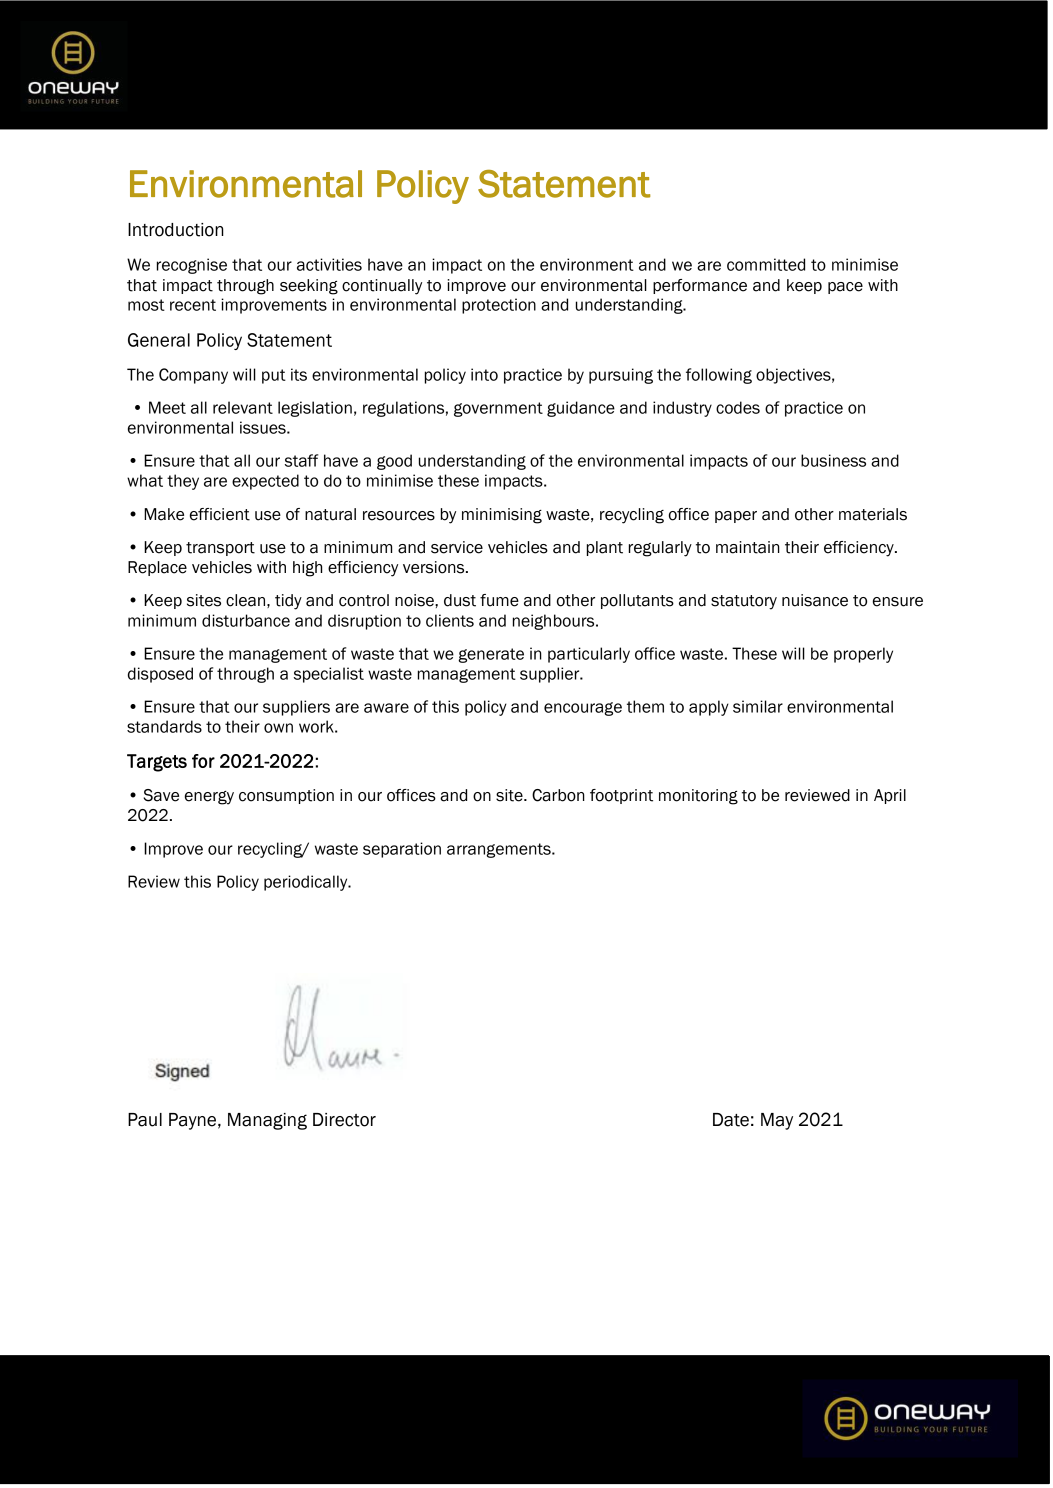 The width and height of the image is (1053, 1488). Describe the element at coordinates (491, 655) in the image. I see `generate` at that location.
